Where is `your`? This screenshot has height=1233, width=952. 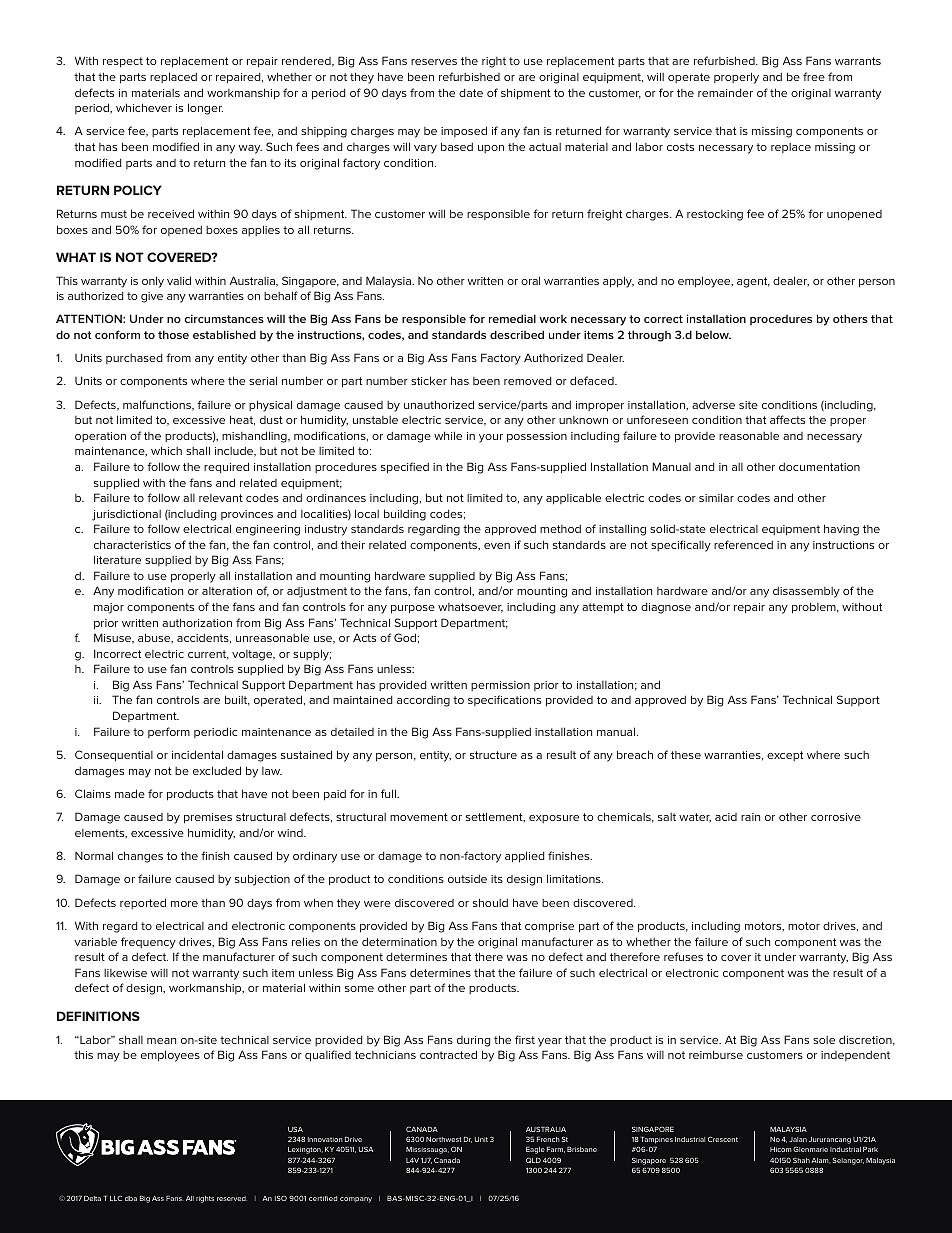 your is located at coordinates (491, 438).
